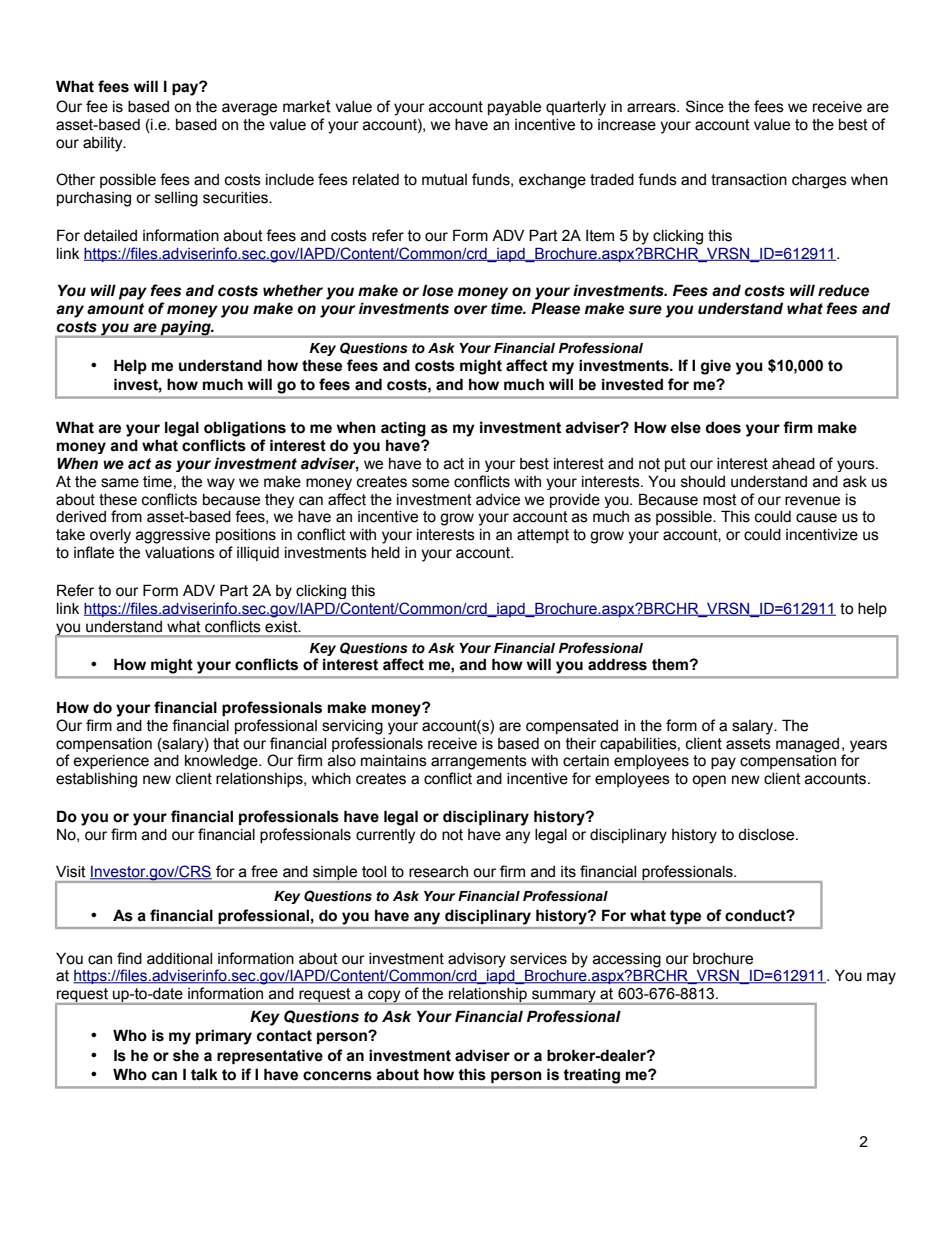  I want to click on revenue, so click(812, 501).
